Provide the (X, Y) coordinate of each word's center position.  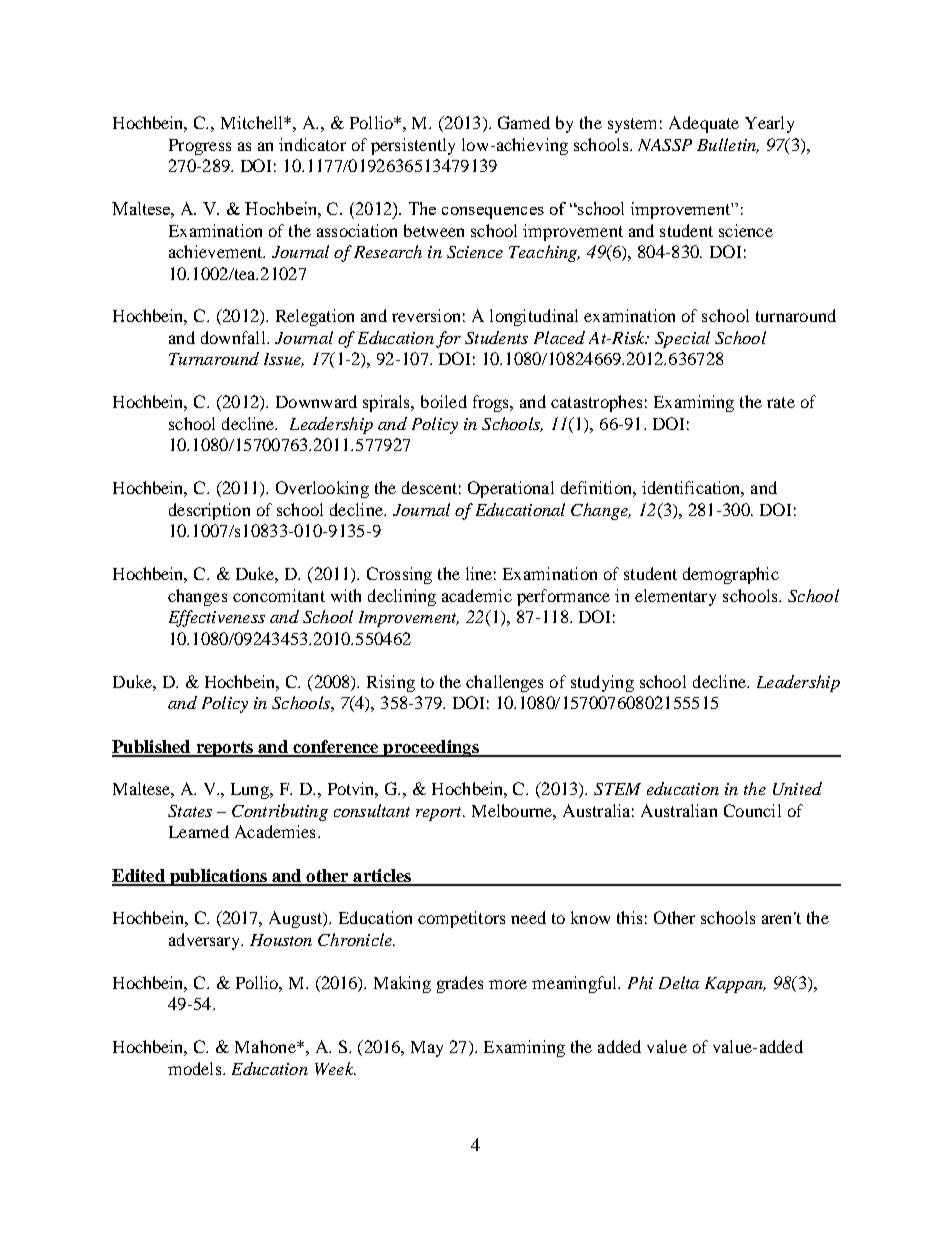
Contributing (280, 812)
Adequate (704, 124)
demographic (731, 575)
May (427, 1049)
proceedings (431, 748)
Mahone (266, 1046)
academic (477, 595)
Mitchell (253, 122)
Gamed (524, 122)
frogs (492, 403)
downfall (234, 337)
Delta (679, 982)
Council (752, 810)
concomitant (279, 595)
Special (682, 339)
